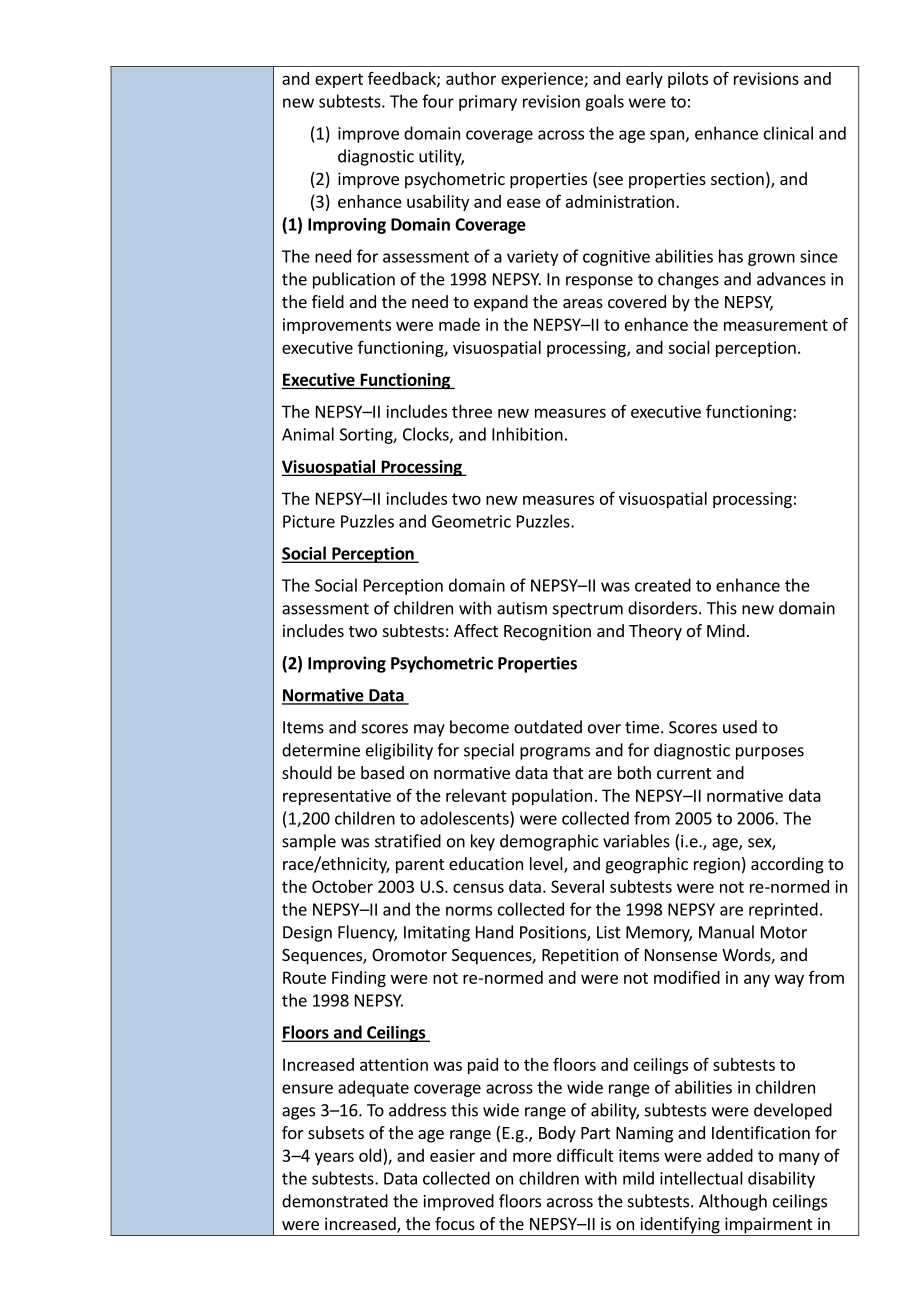 The height and width of the screenshot is (1308, 924). Describe the element at coordinates (543, 80) in the screenshot. I see `experience` at that location.
